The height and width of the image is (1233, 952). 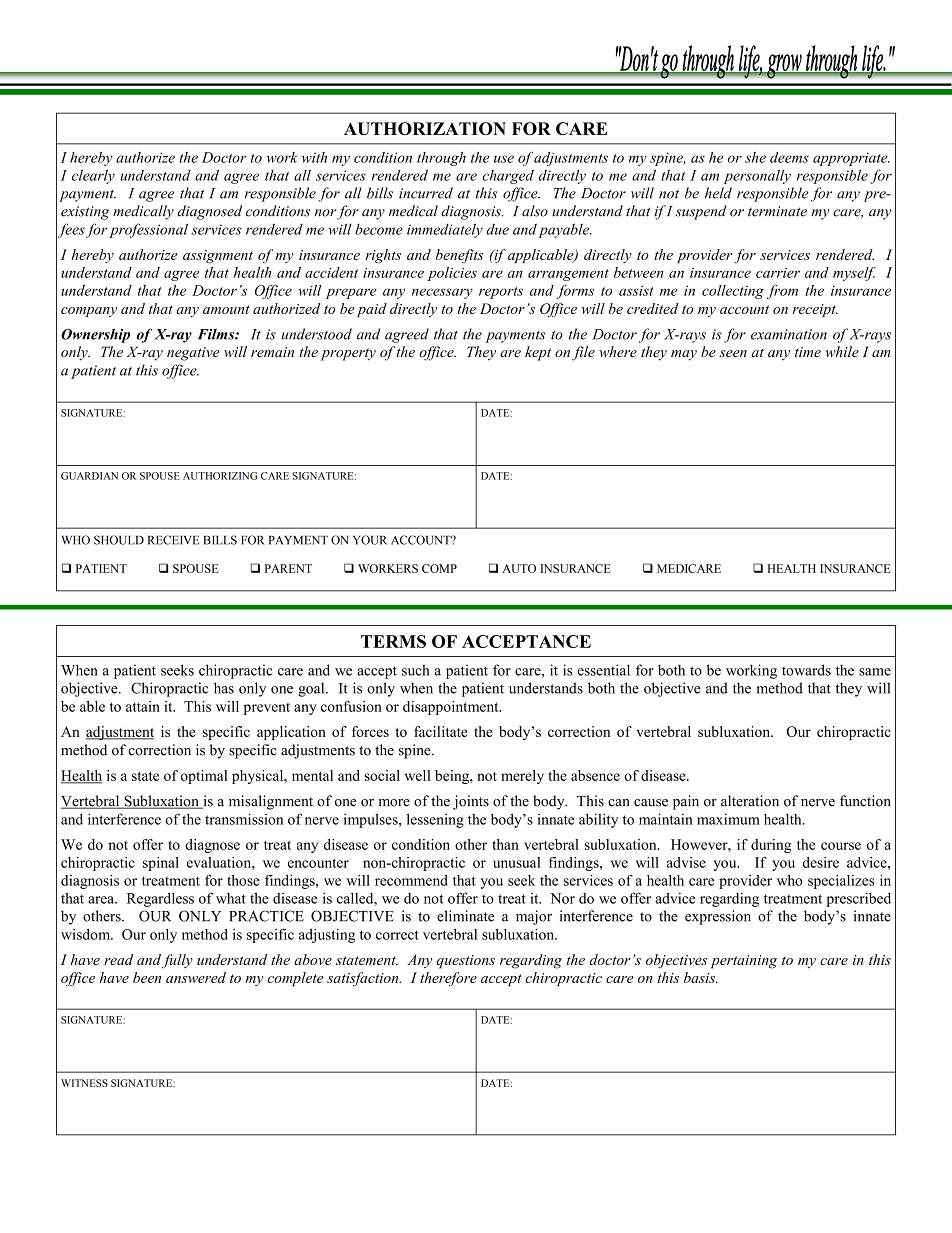 I want to click on alteration, so click(x=750, y=801).
